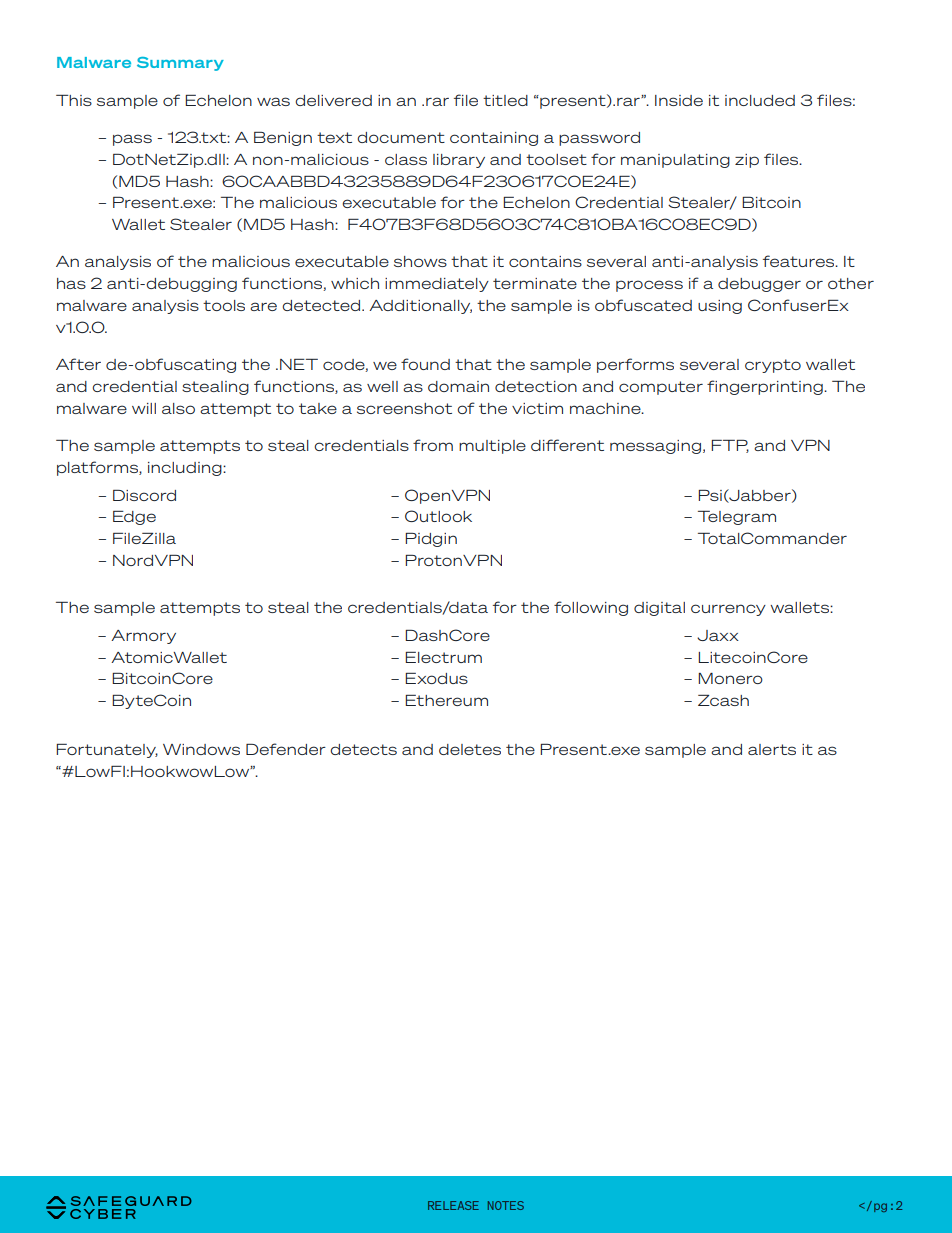  Describe the element at coordinates (772, 749) in the document. I see `alerts` at that location.
